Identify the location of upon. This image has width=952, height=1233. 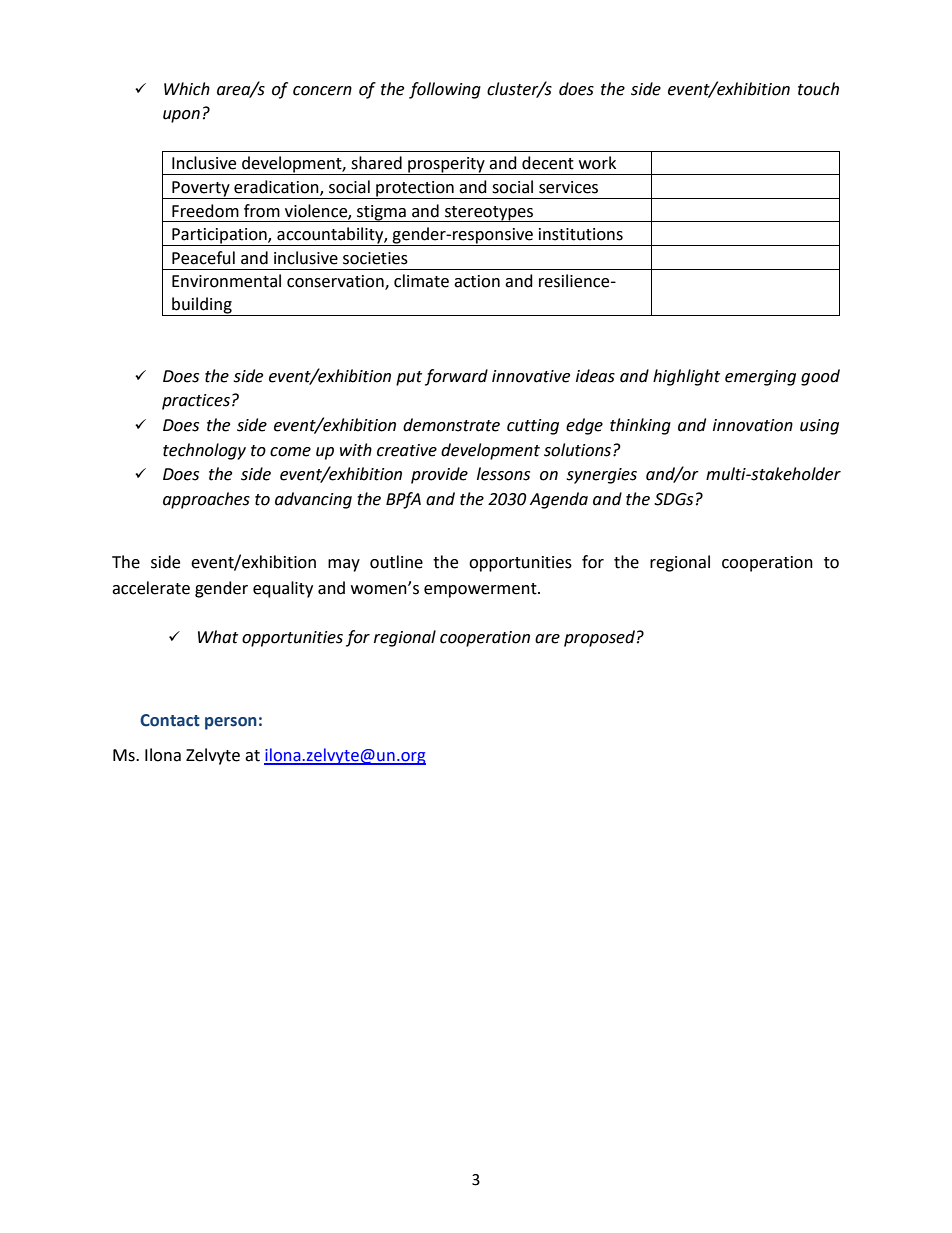
(181, 116).
